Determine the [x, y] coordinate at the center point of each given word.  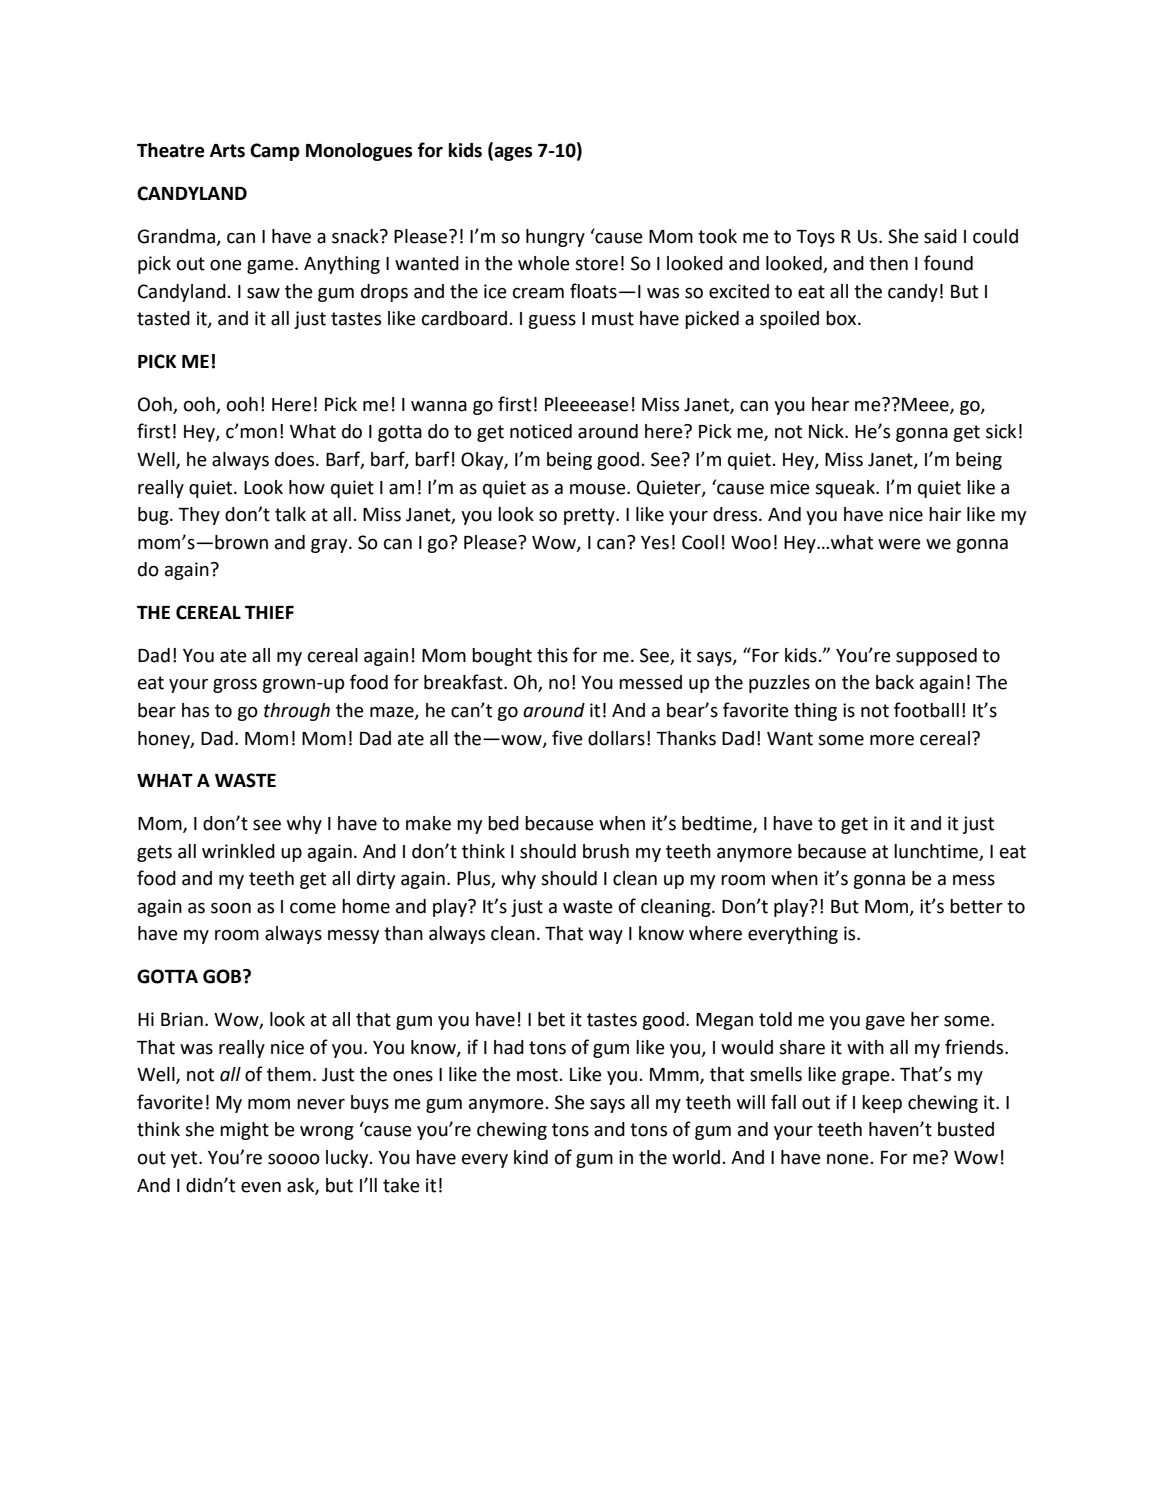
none [849, 1159]
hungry [555, 238]
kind [531, 1157]
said [940, 236]
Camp [275, 152]
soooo [294, 1159]
